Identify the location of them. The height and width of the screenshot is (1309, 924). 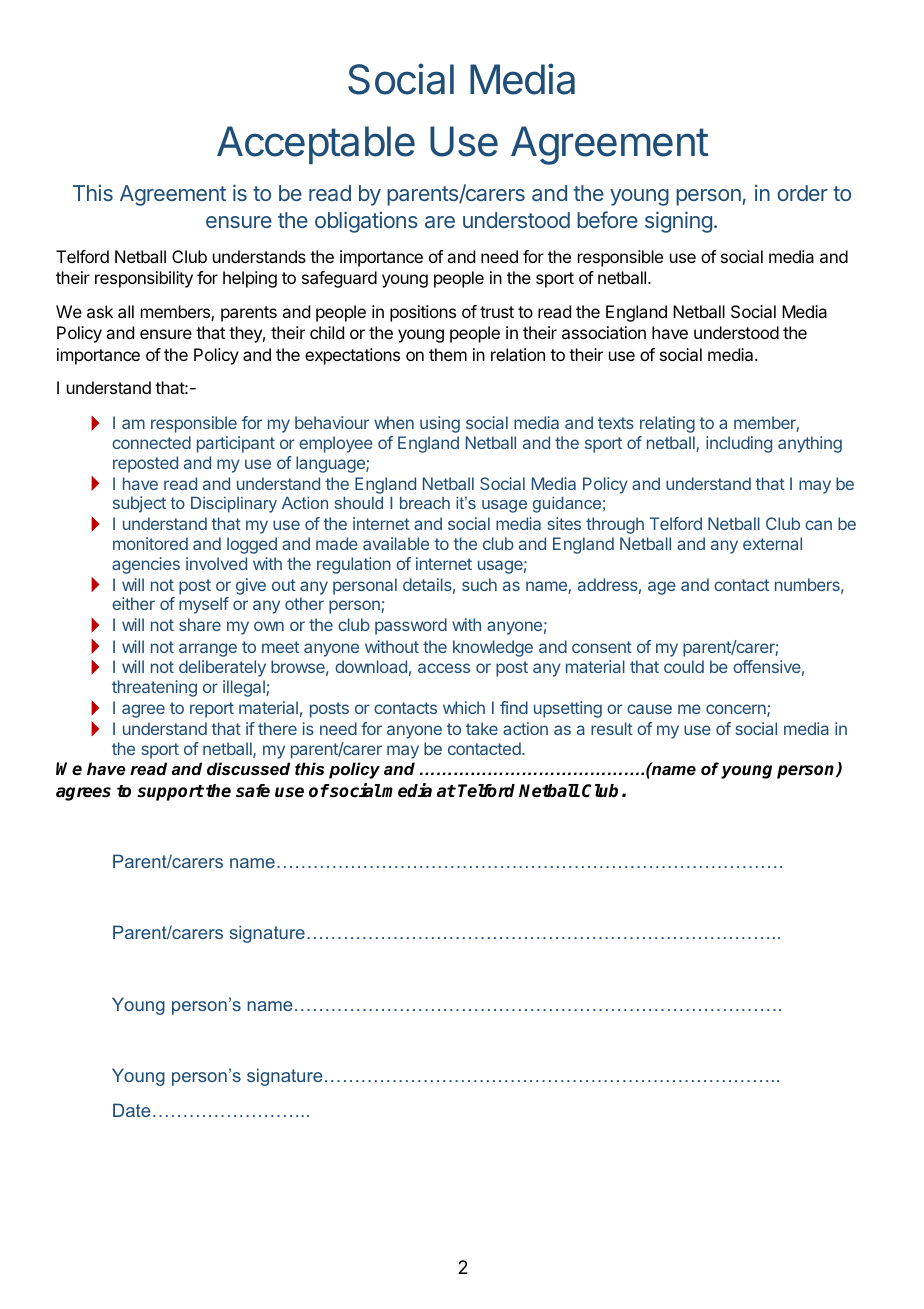
(448, 354).
